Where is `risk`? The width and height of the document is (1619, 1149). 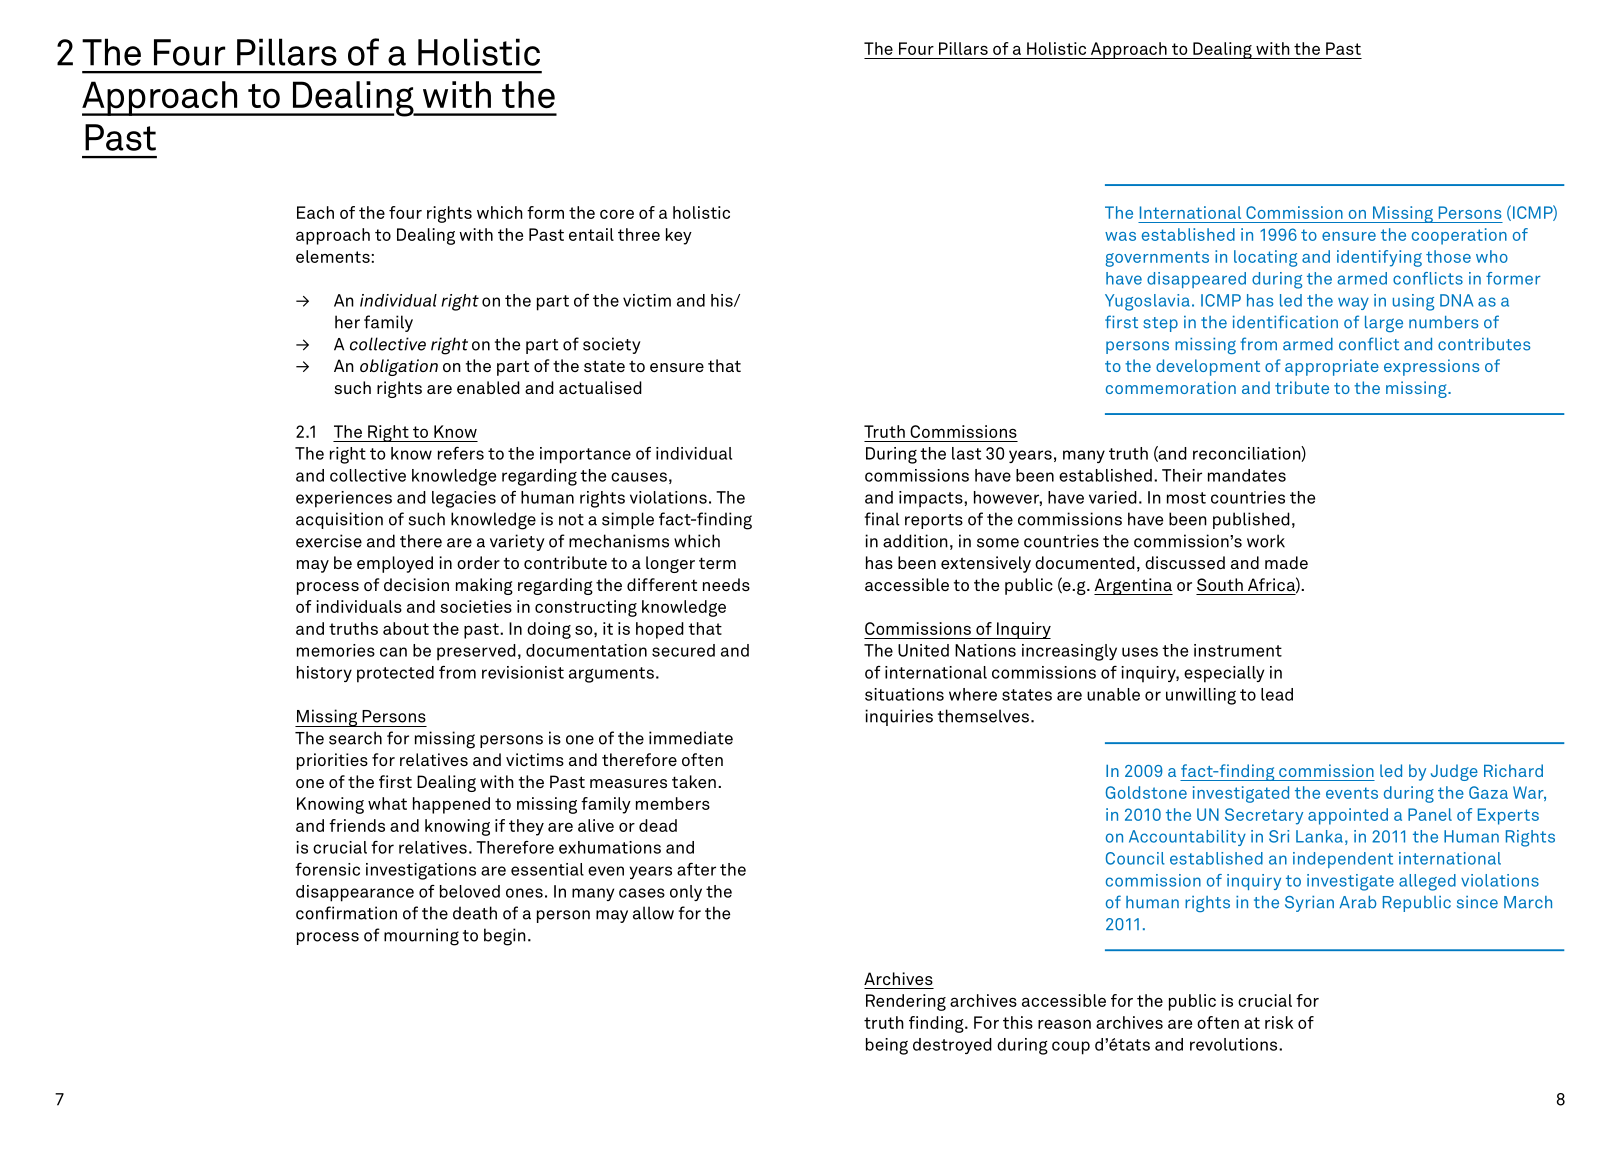
risk is located at coordinates (1279, 1022).
